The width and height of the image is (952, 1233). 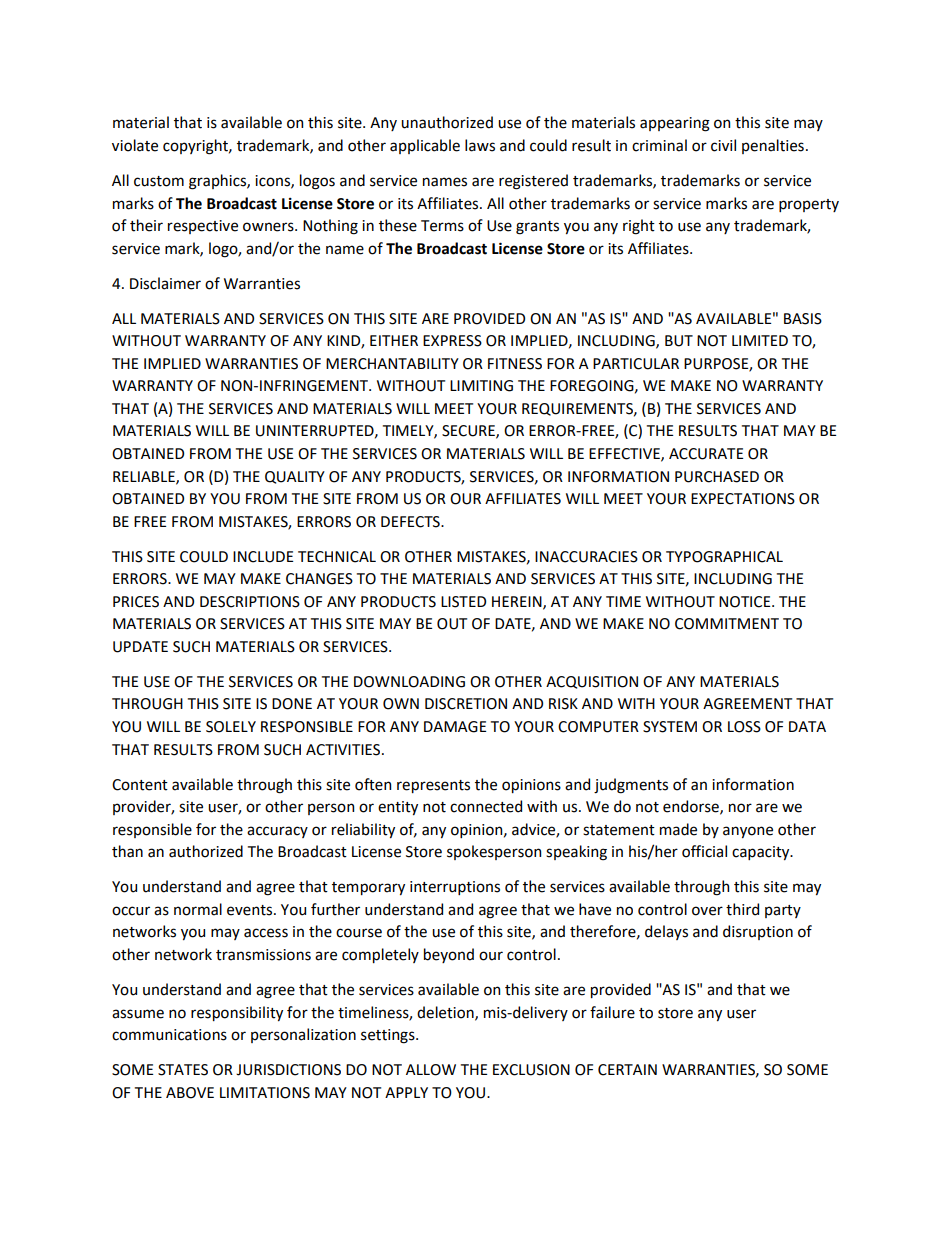 What do you see at coordinates (250, 602) in the image?
I see `DESCRIPTIONS` at bounding box center [250, 602].
